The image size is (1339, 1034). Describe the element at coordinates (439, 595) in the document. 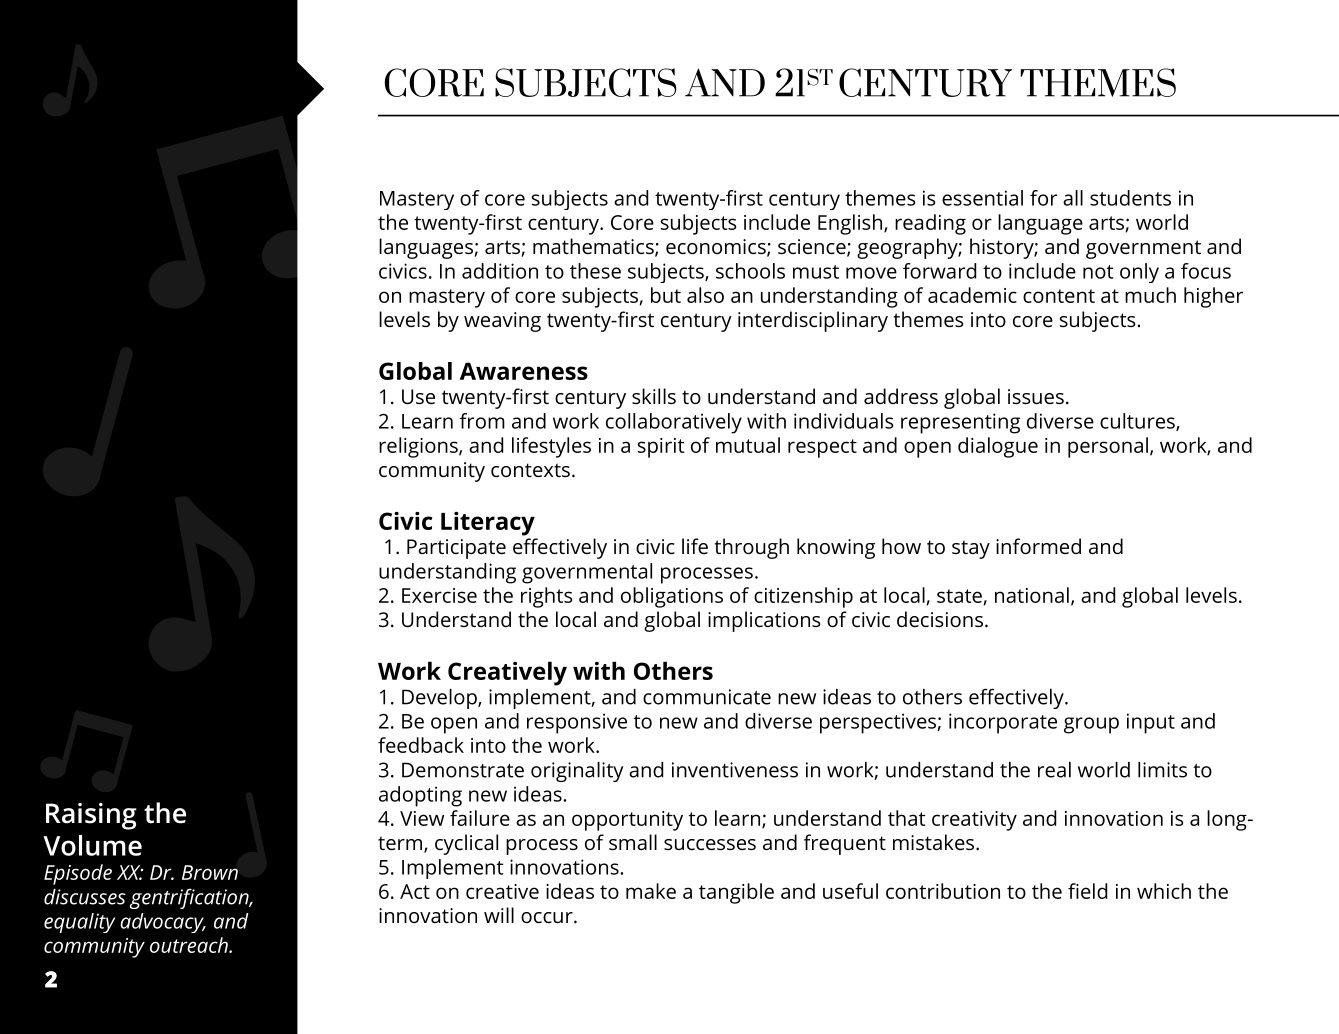

I see `Exercise` at that location.
